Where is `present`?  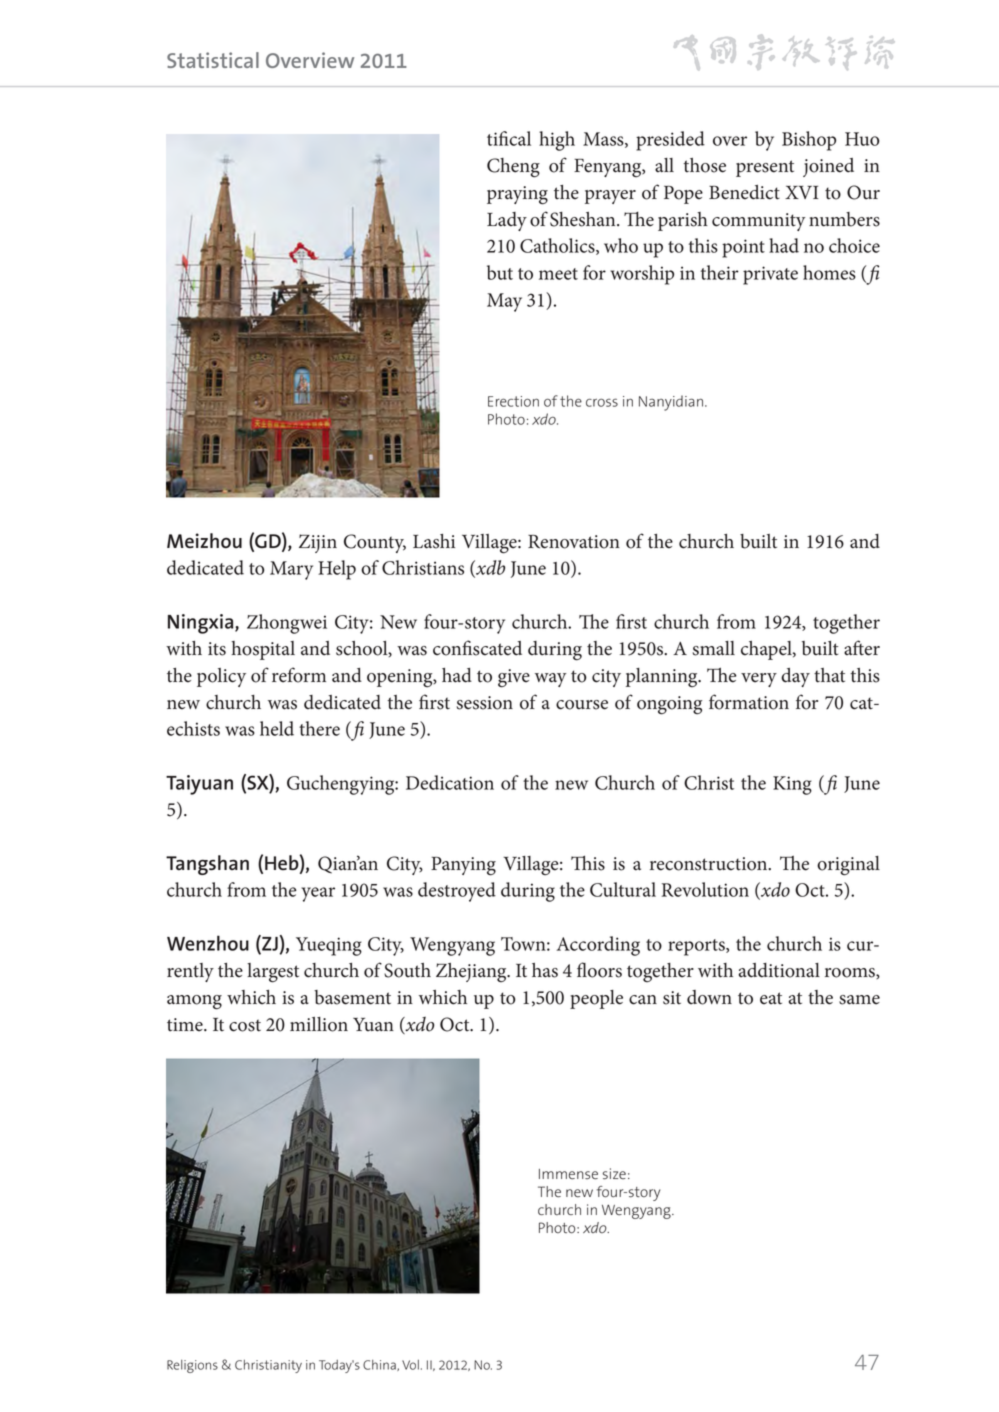
present is located at coordinates (765, 168).
